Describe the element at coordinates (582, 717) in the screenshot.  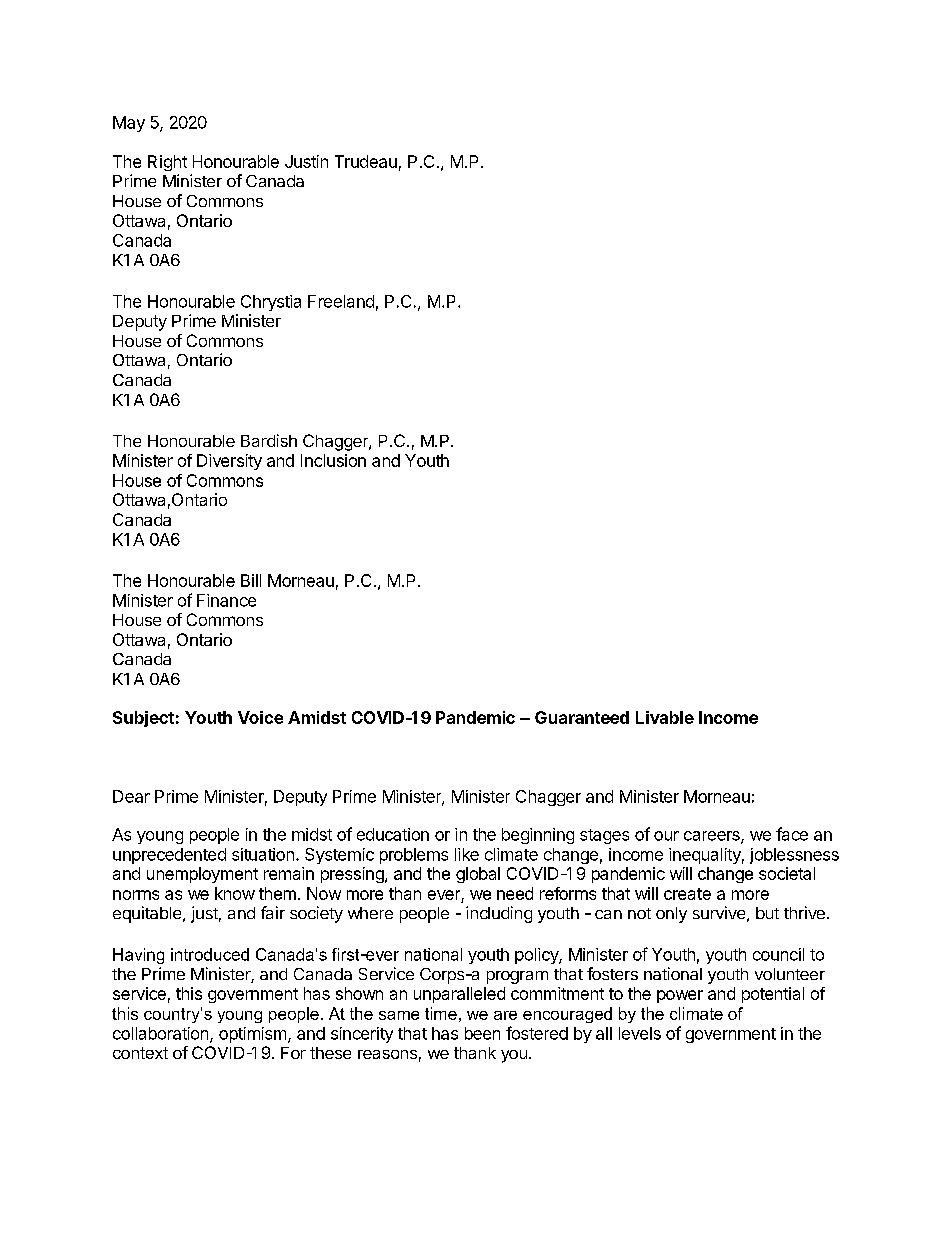
I see `Guaranteed` at that location.
